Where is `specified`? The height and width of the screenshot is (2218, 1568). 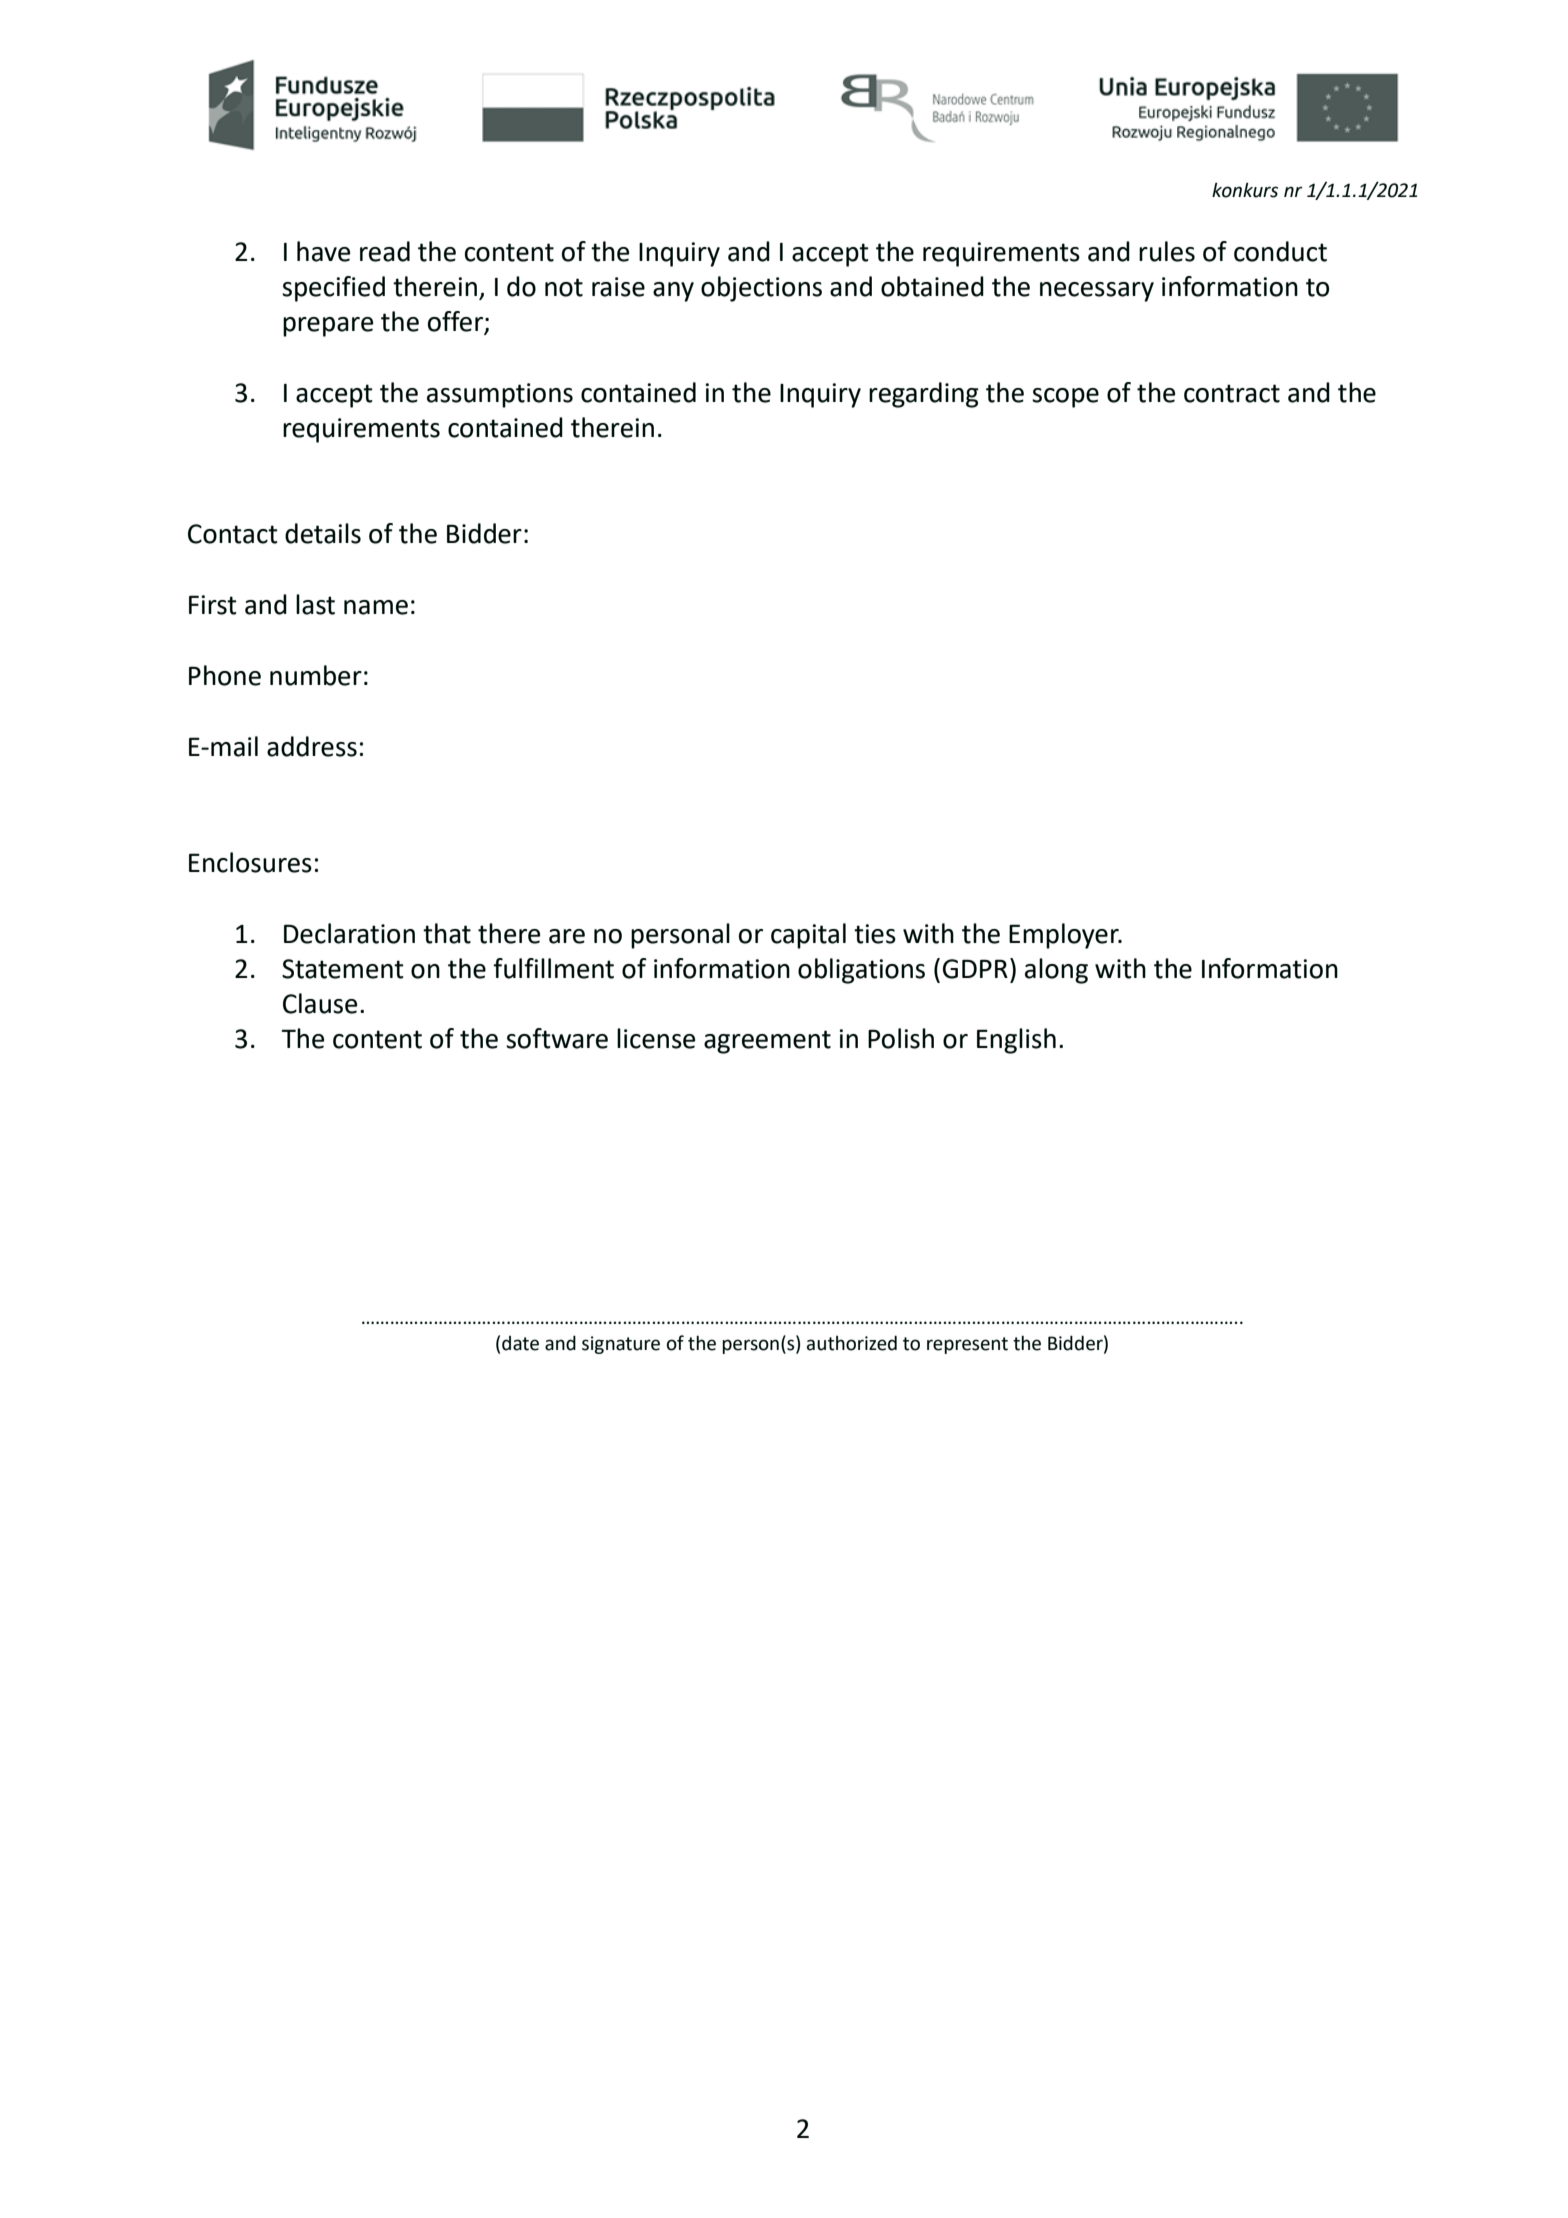
specified is located at coordinates (333, 289).
